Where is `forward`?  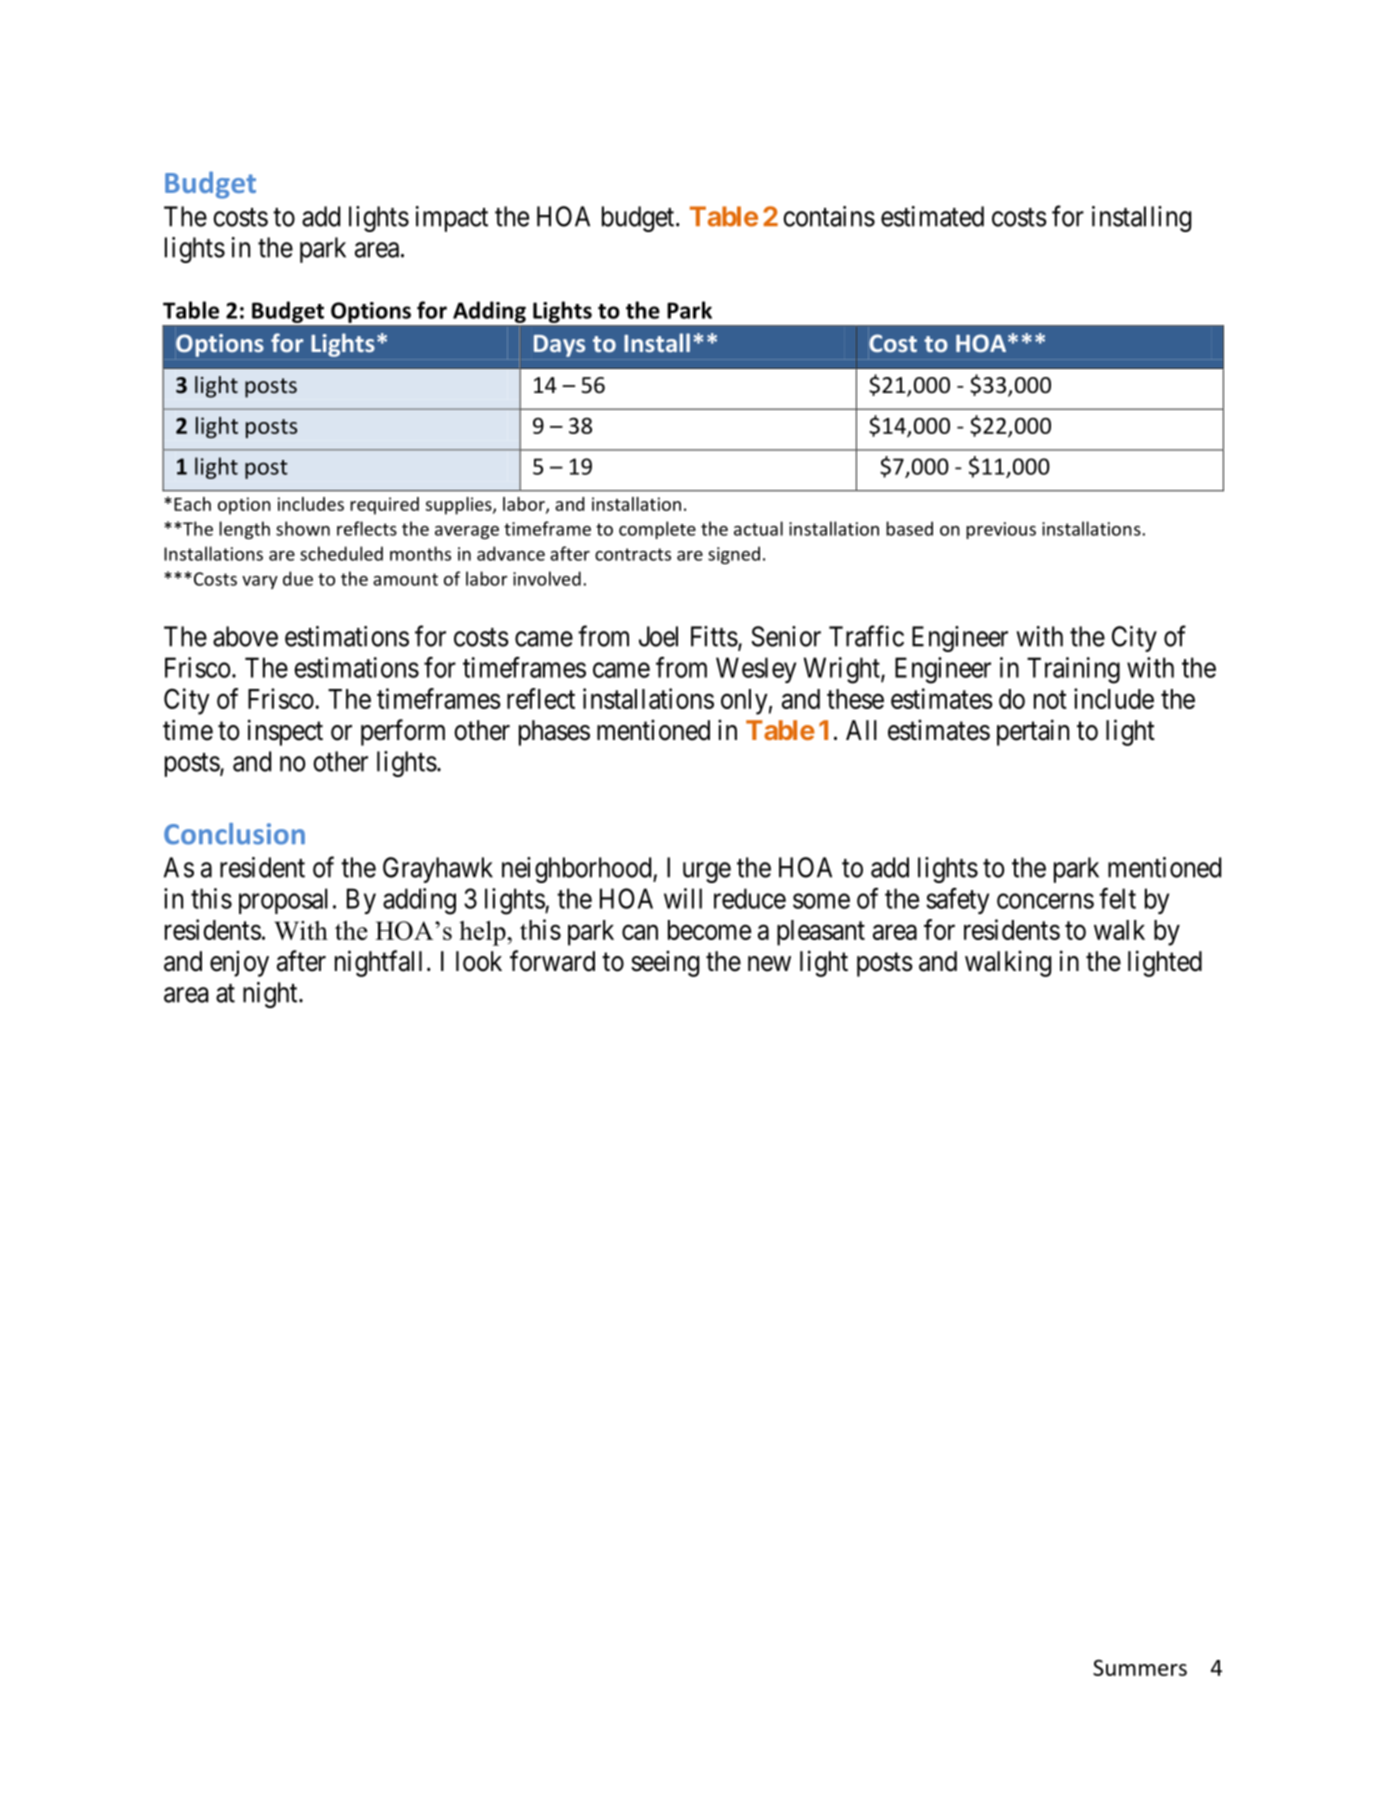 forward is located at coordinates (552, 961).
